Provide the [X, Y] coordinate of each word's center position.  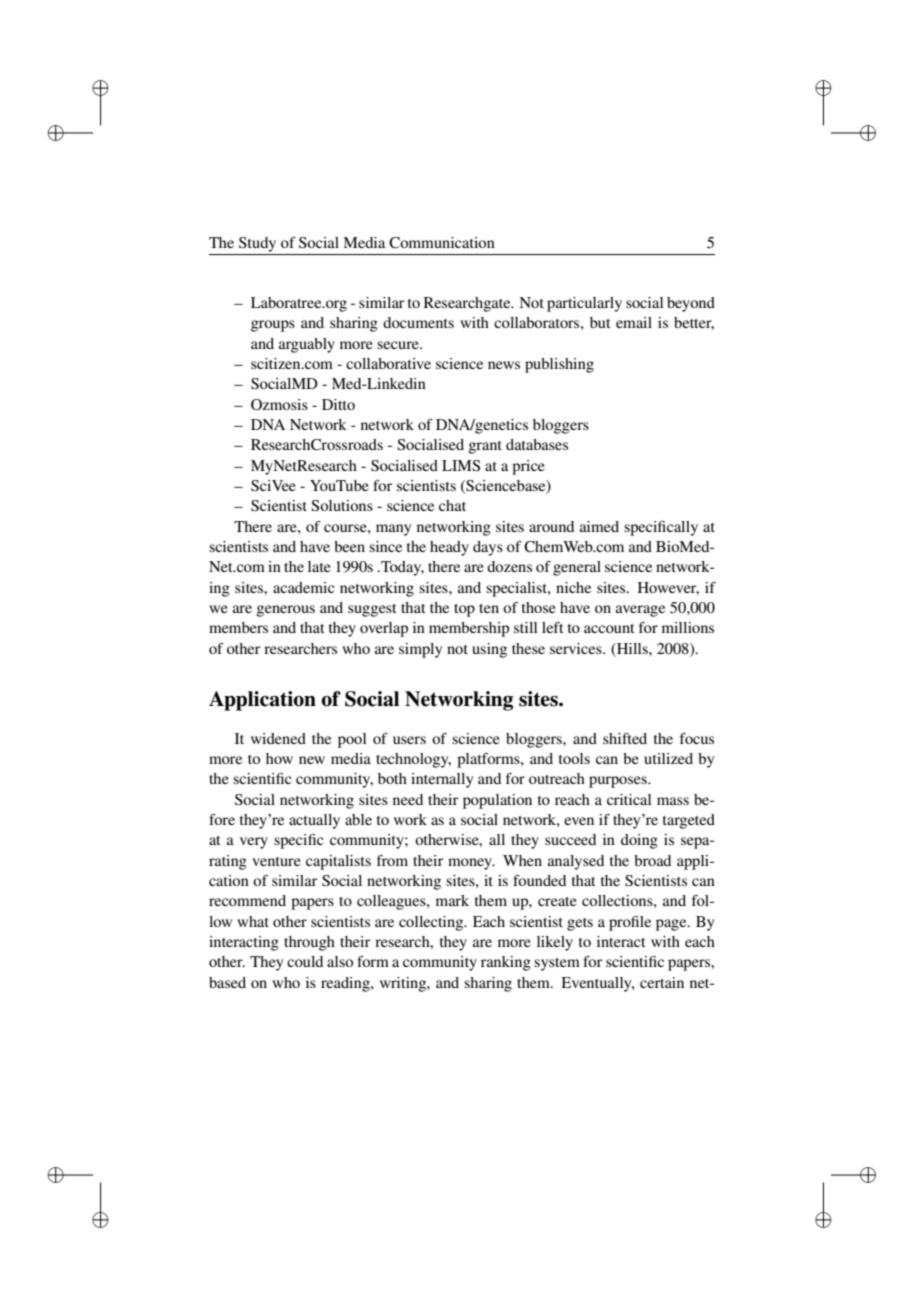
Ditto [338, 404]
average [640, 611]
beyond [691, 304]
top [464, 610]
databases [537, 444]
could [305, 961]
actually [314, 821]
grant [485, 447]
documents [418, 322]
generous [285, 611]
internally [442, 780]
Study [257, 244]
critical [629, 799]
